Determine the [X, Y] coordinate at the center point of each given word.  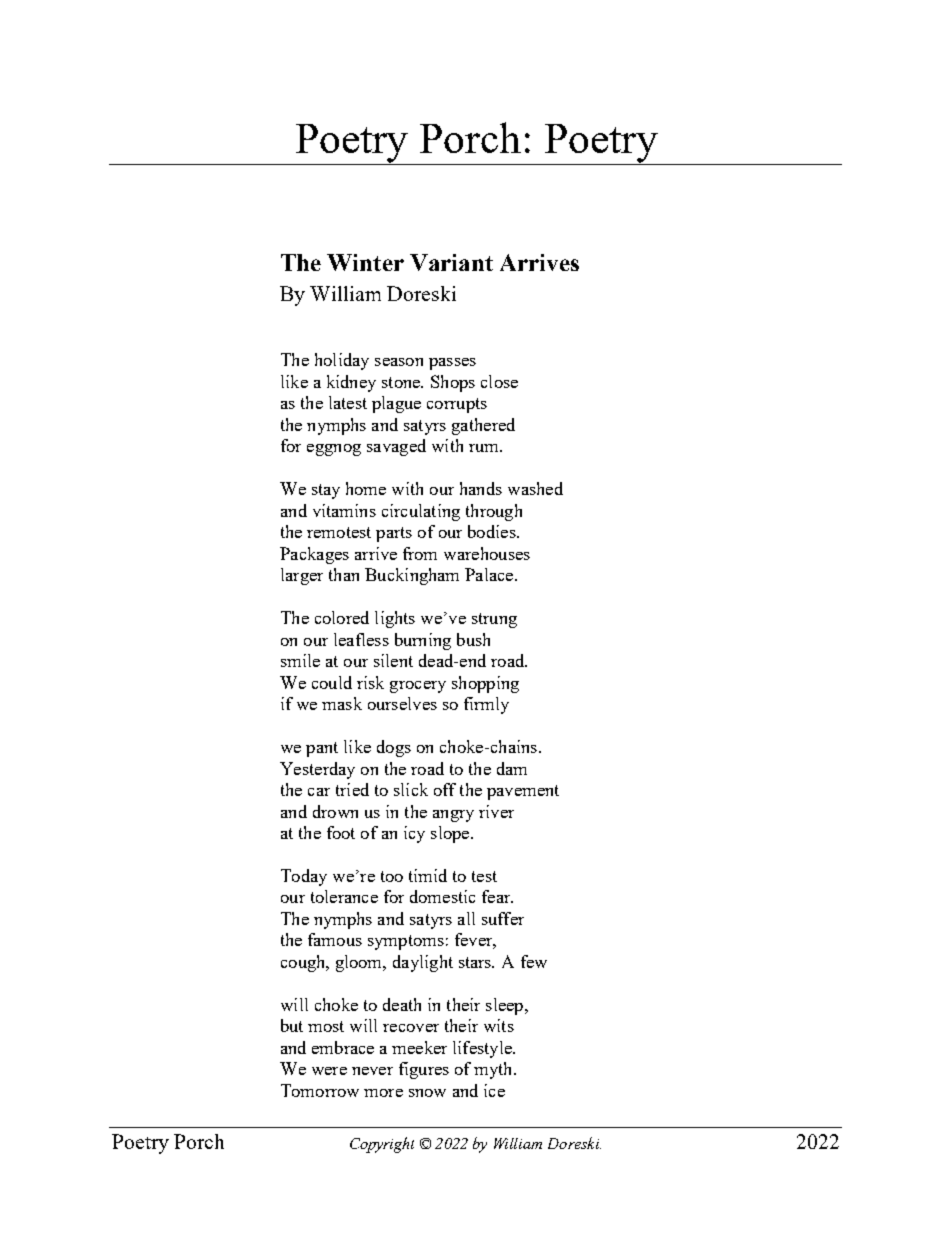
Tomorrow [320, 1090]
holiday [342, 361]
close [499, 381]
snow [427, 1093]
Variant [451, 262]
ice [494, 1090]
